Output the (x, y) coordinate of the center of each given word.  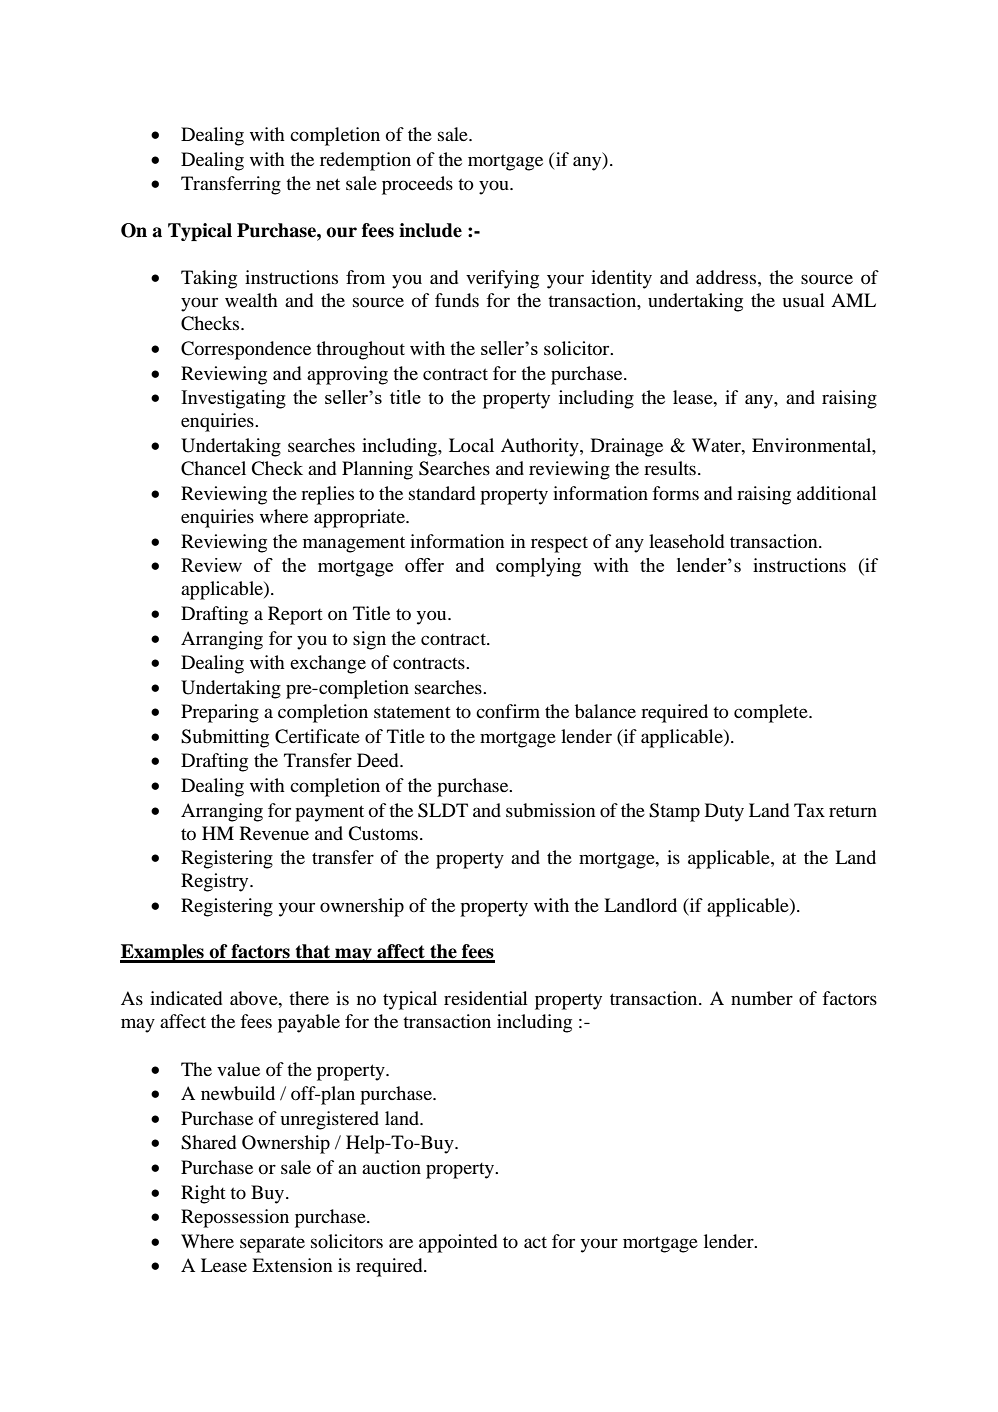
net (328, 184)
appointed (458, 1243)
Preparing (220, 713)
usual (804, 300)
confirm (508, 711)
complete (772, 713)
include (430, 230)
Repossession (235, 1218)
